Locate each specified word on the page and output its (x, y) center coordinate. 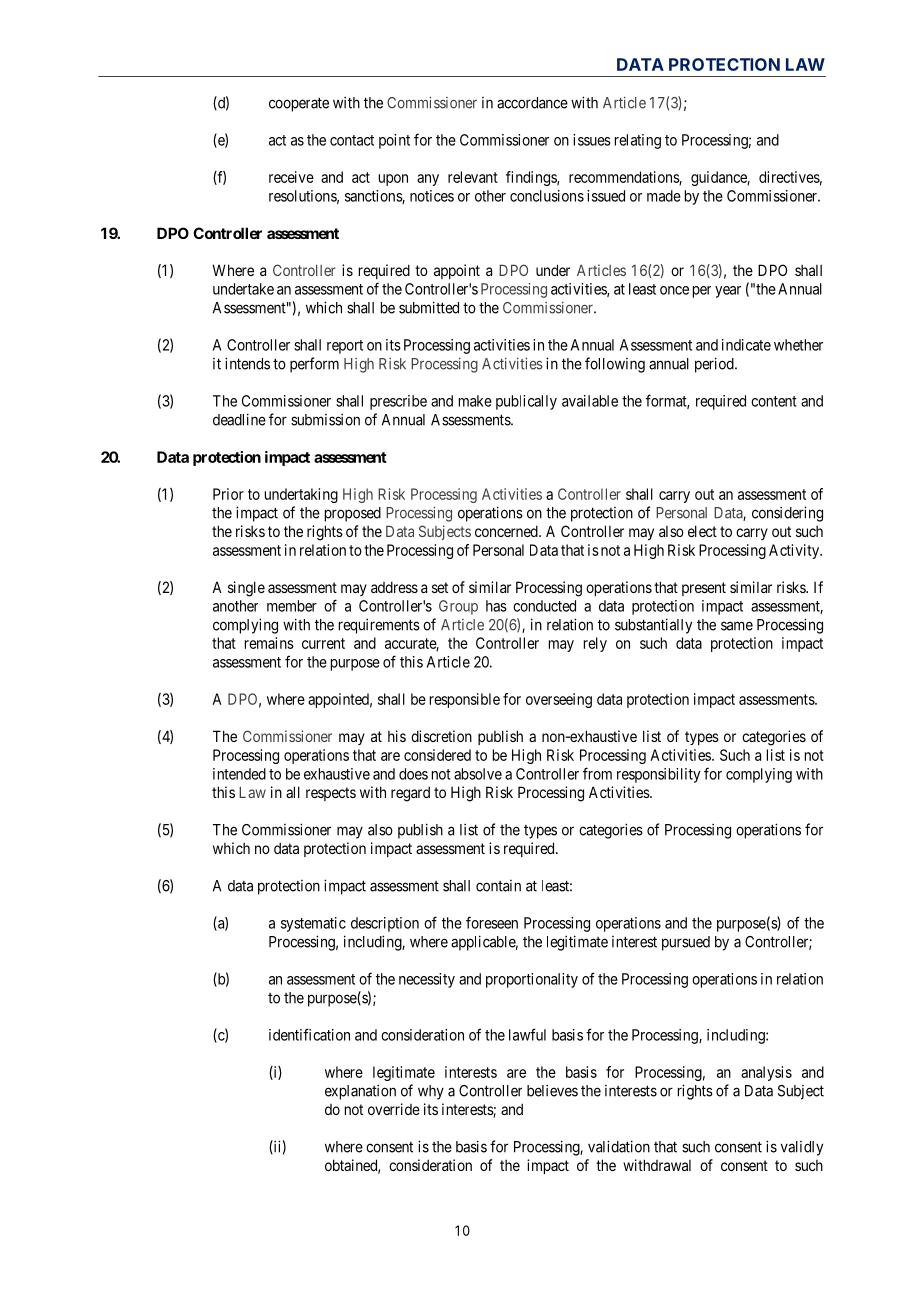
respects (331, 794)
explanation (360, 1092)
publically (526, 402)
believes (552, 1090)
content (774, 401)
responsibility (658, 775)
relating (638, 141)
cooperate (299, 104)
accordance (532, 103)
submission (325, 419)
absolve (478, 774)
